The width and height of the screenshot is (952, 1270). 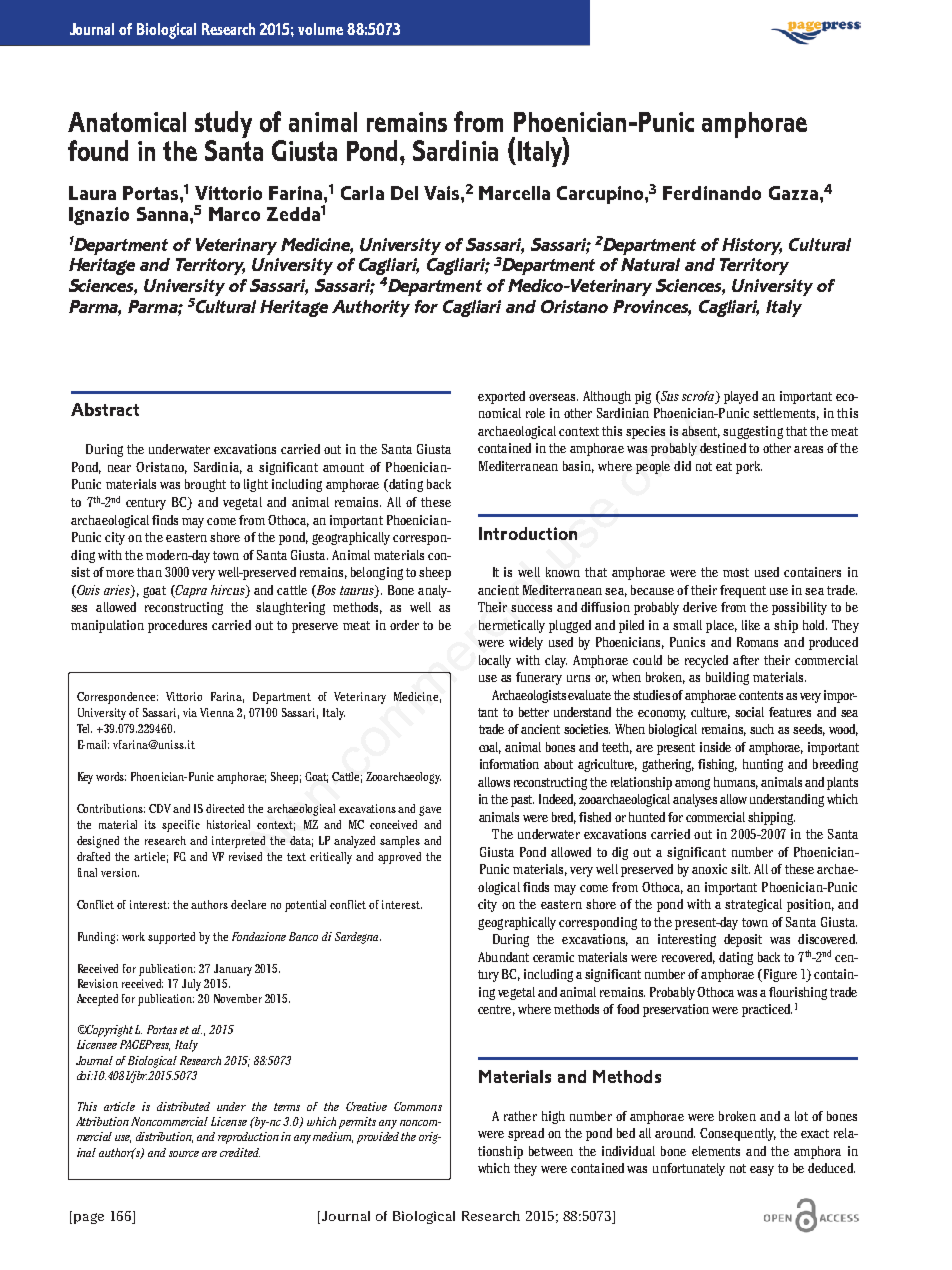 What do you see at coordinates (181, 826) in the screenshot?
I see `specific` at bounding box center [181, 826].
